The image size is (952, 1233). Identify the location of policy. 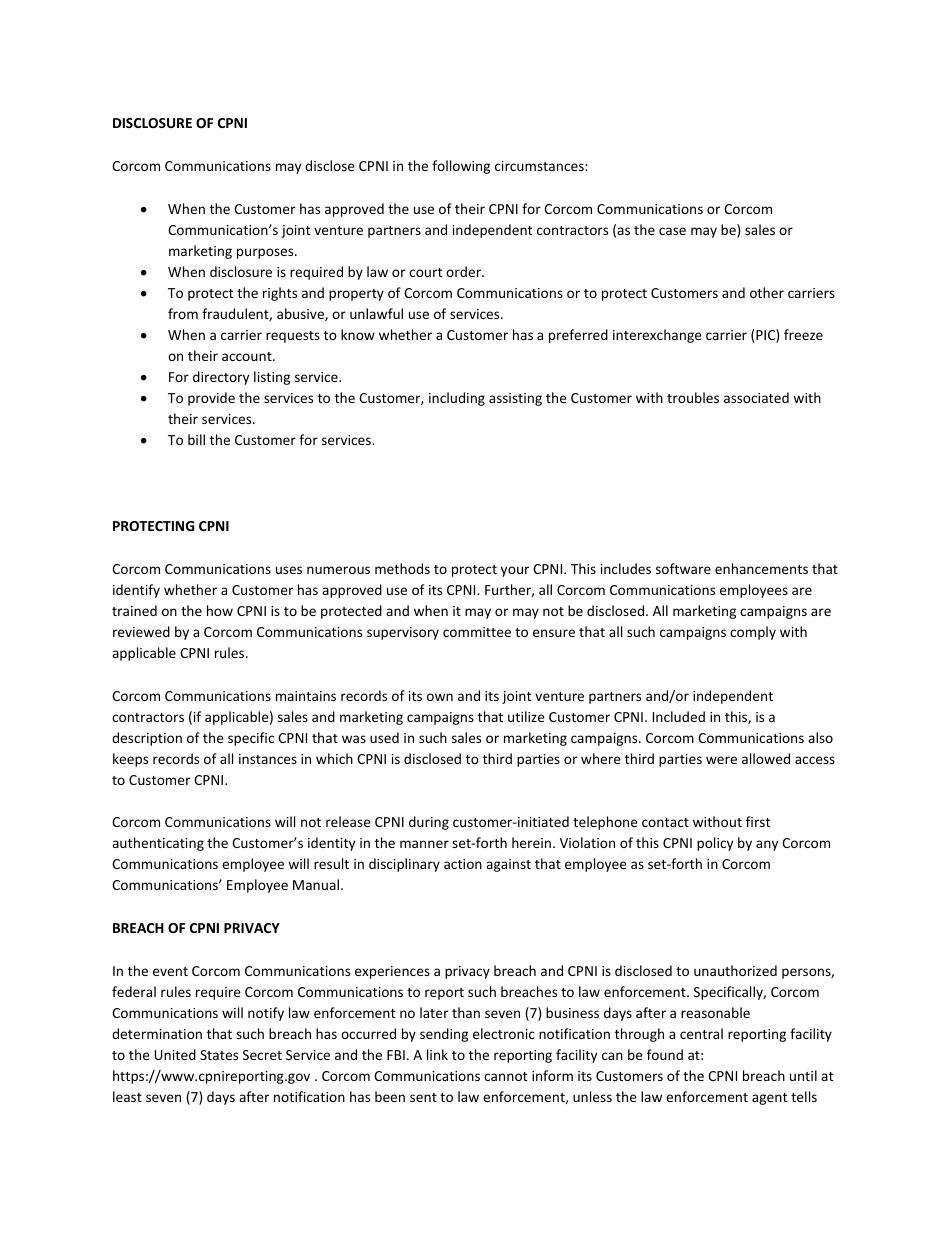
(715, 844).
